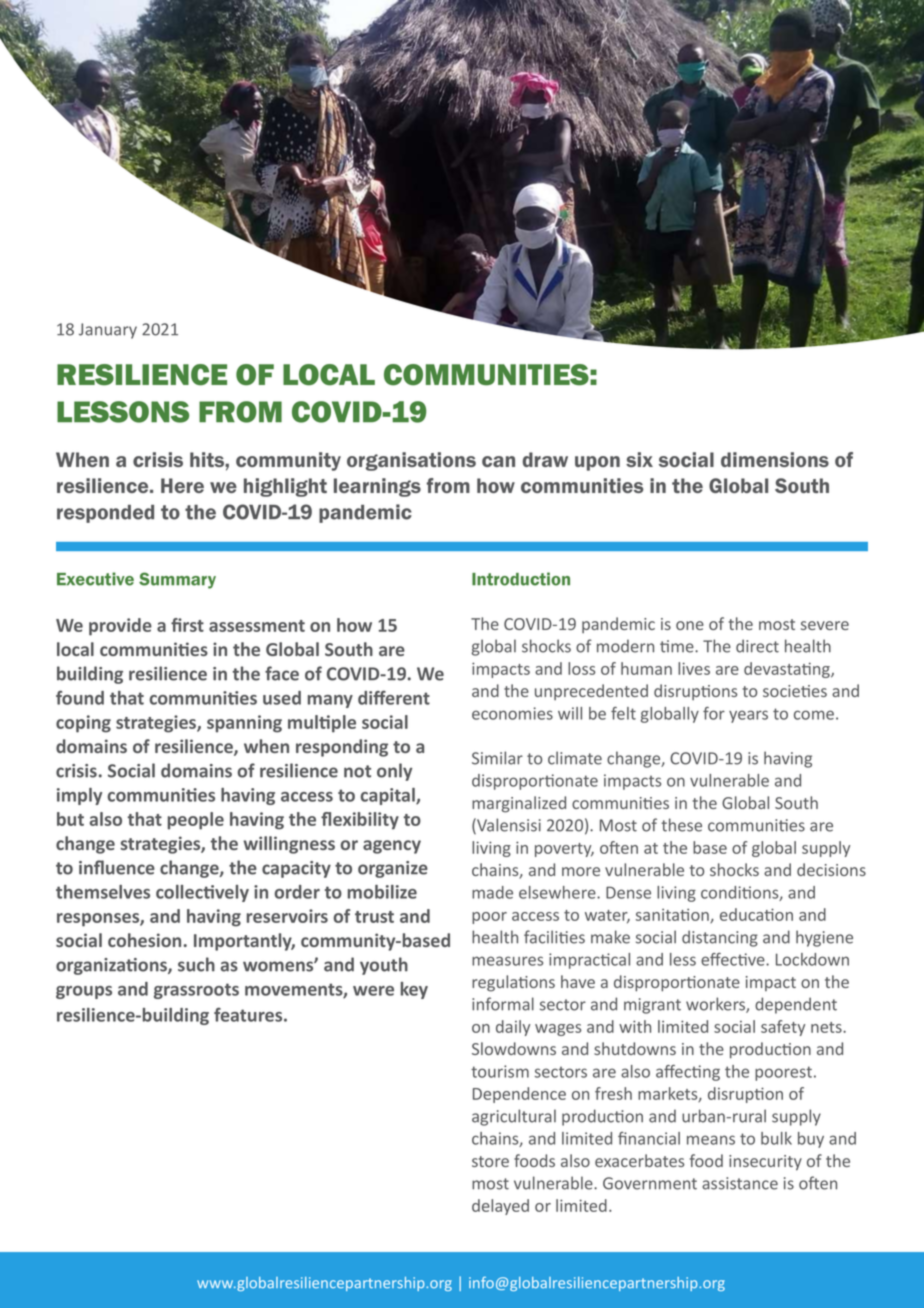 This image has width=924, height=1308. What do you see at coordinates (108, 331) in the image?
I see `January` at bounding box center [108, 331].
